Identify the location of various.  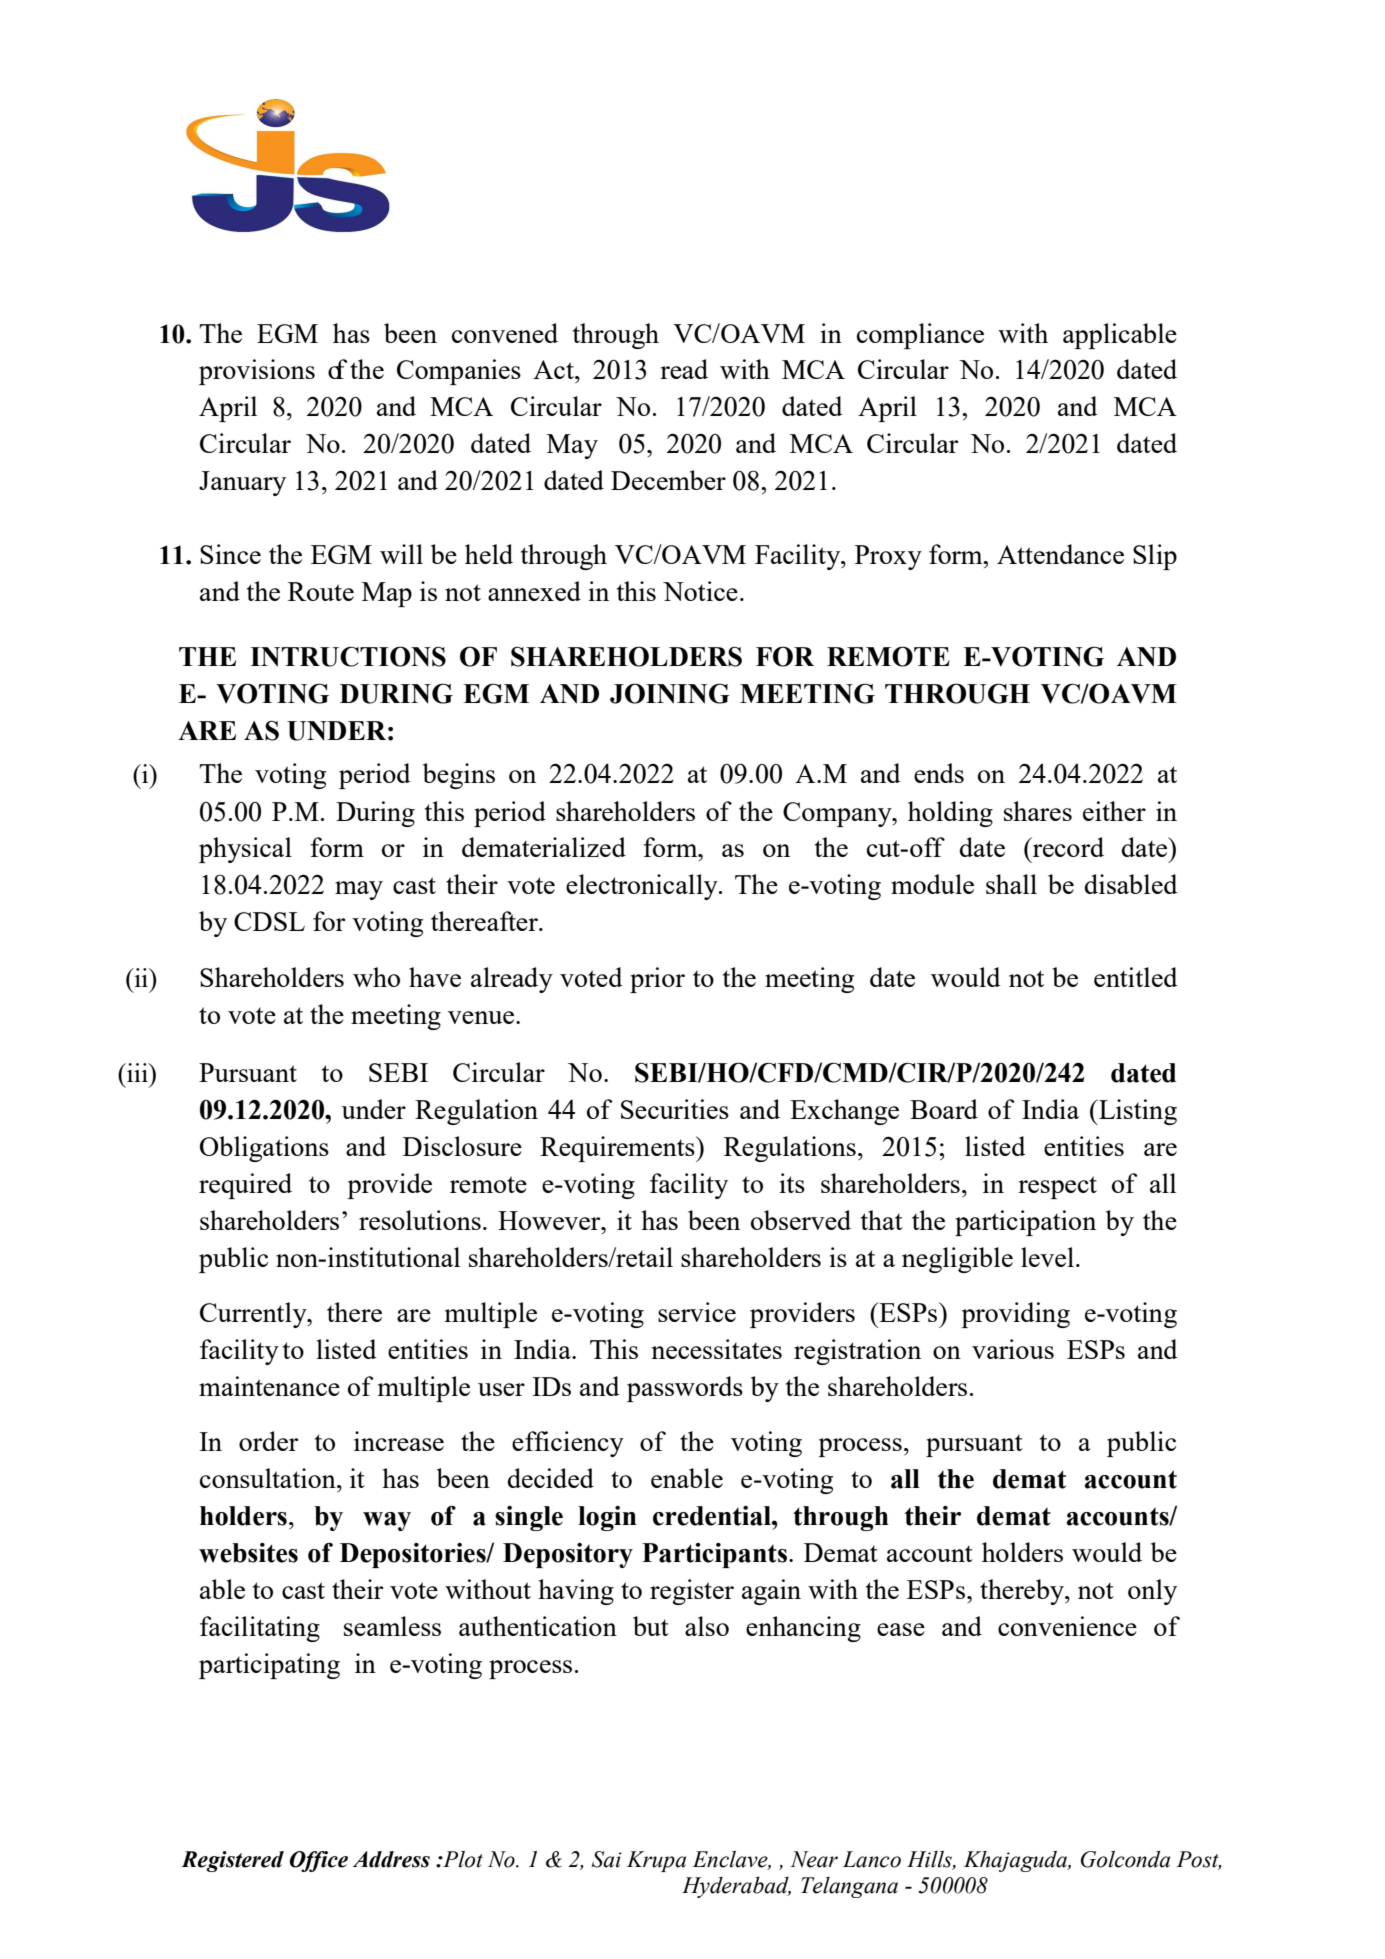
(1013, 1349).
